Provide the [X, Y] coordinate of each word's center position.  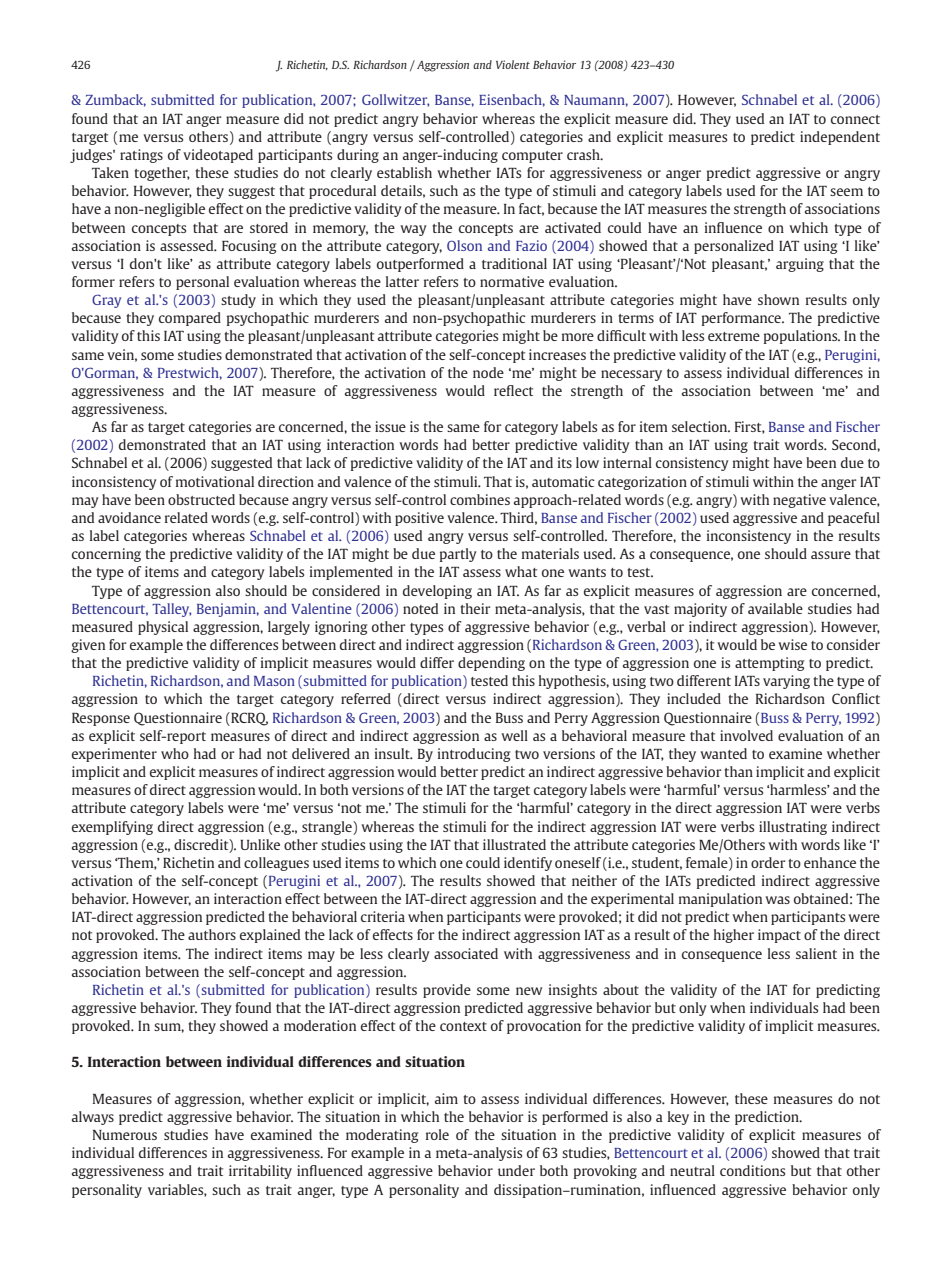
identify [528, 864]
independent [840, 138]
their [475, 608]
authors [212, 934]
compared [190, 319]
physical [163, 628]
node [488, 372]
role [437, 1134]
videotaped [218, 156]
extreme [734, 336]
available [775, 608]
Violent [513, 64]
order [768, 862]
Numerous [125, 1135]
